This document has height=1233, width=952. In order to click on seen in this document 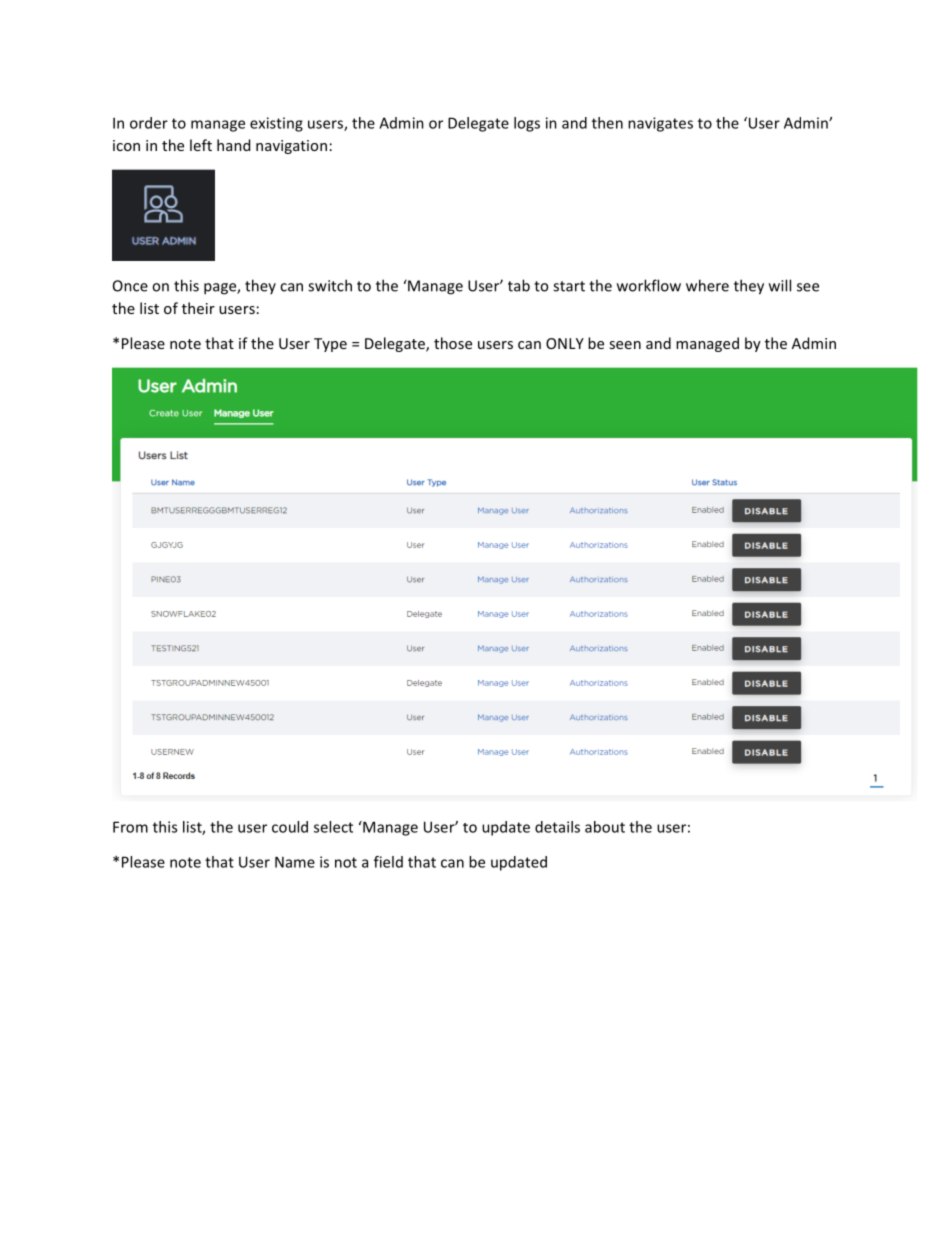, I will do `click(625, 345)`.
